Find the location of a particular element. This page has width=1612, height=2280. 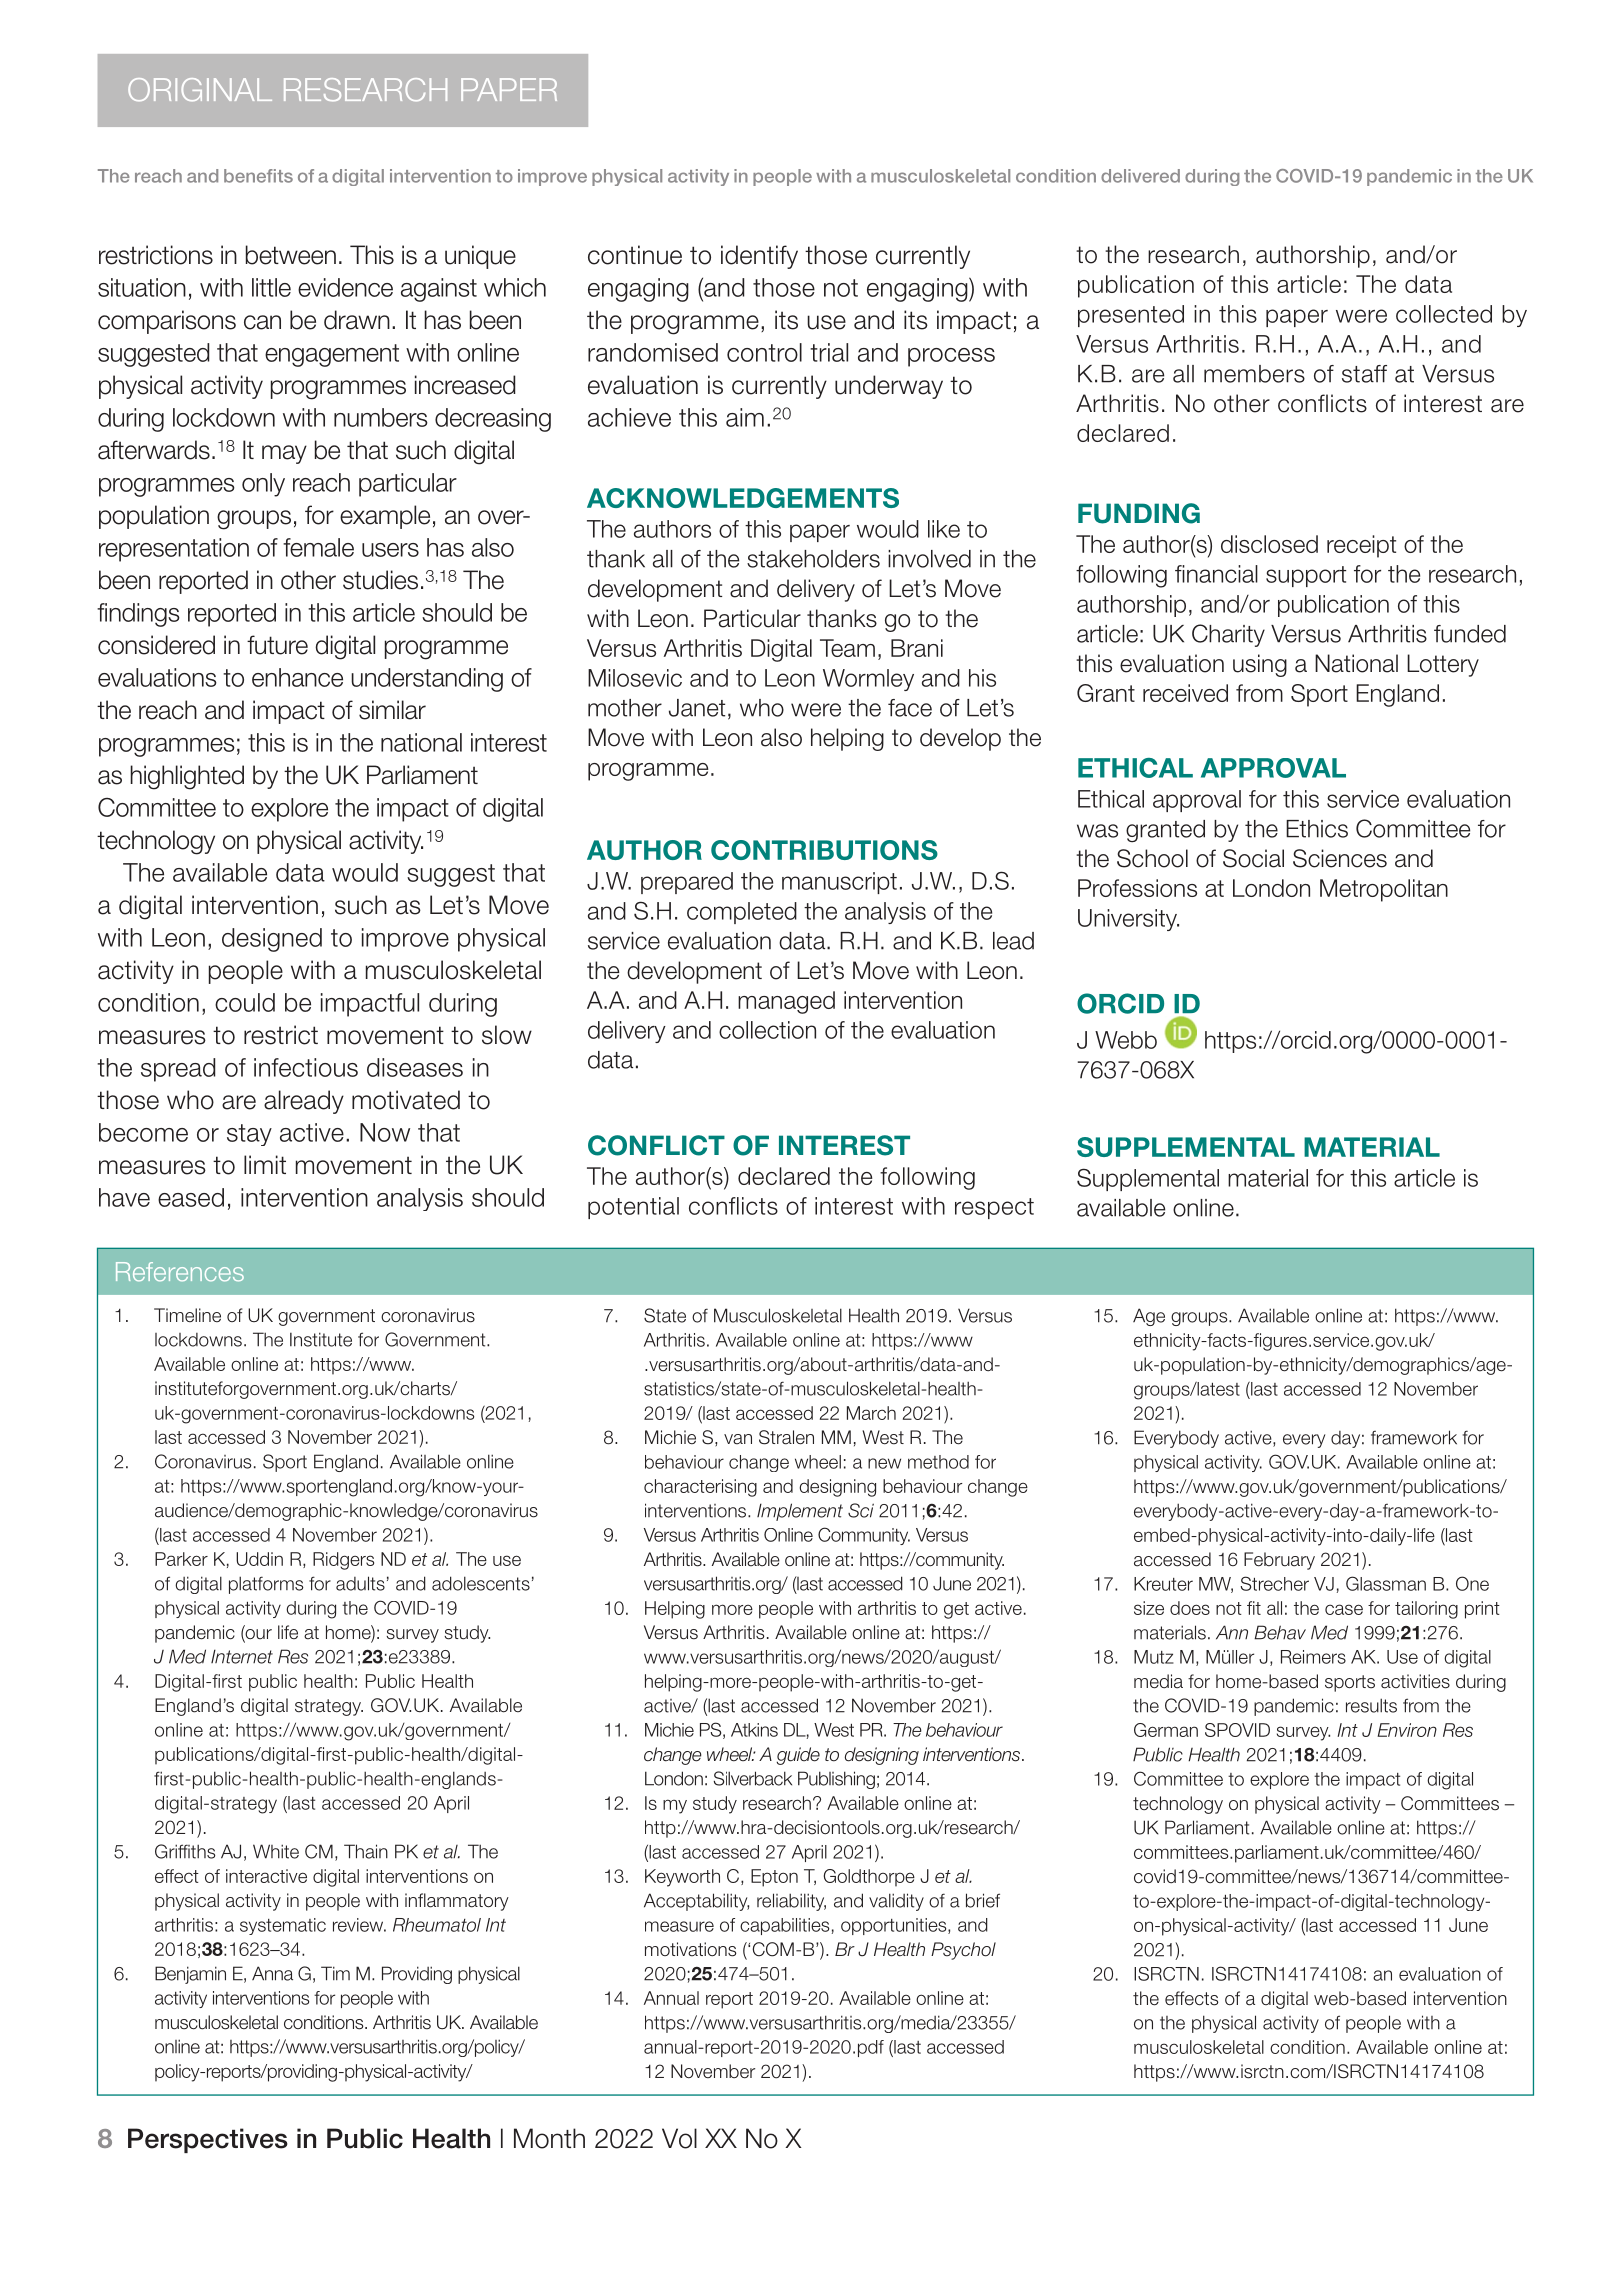

capabilities is located at coordinates (784, 1926).
